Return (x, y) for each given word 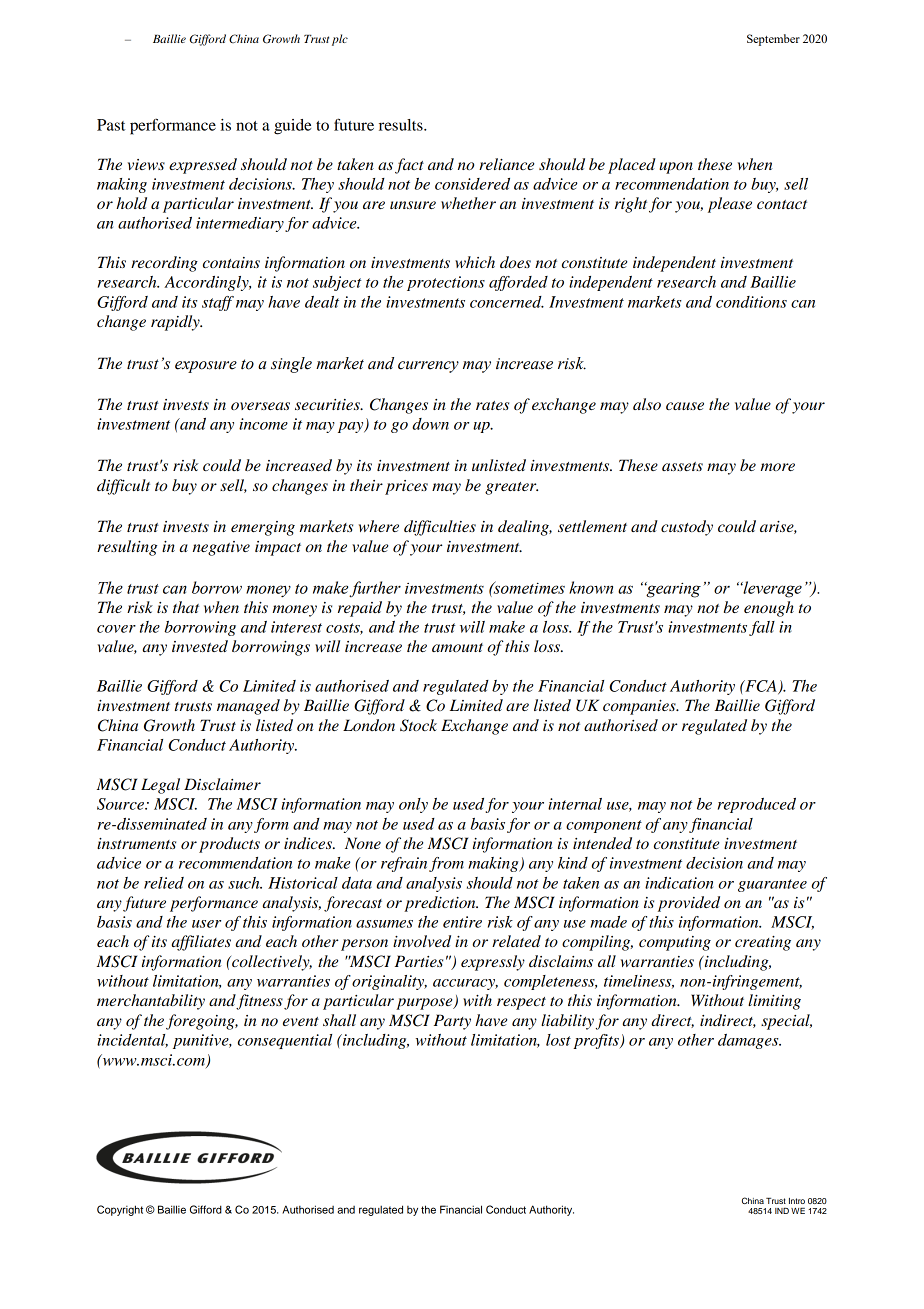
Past (111, 125)
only (413, 805)
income (263, 424)
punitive (202, 1041)
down (430, 424)
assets (682, 466)
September (773, 40)
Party (452, 1022)
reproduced (757, 805)
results (402, 125)
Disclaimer (222, 784)
